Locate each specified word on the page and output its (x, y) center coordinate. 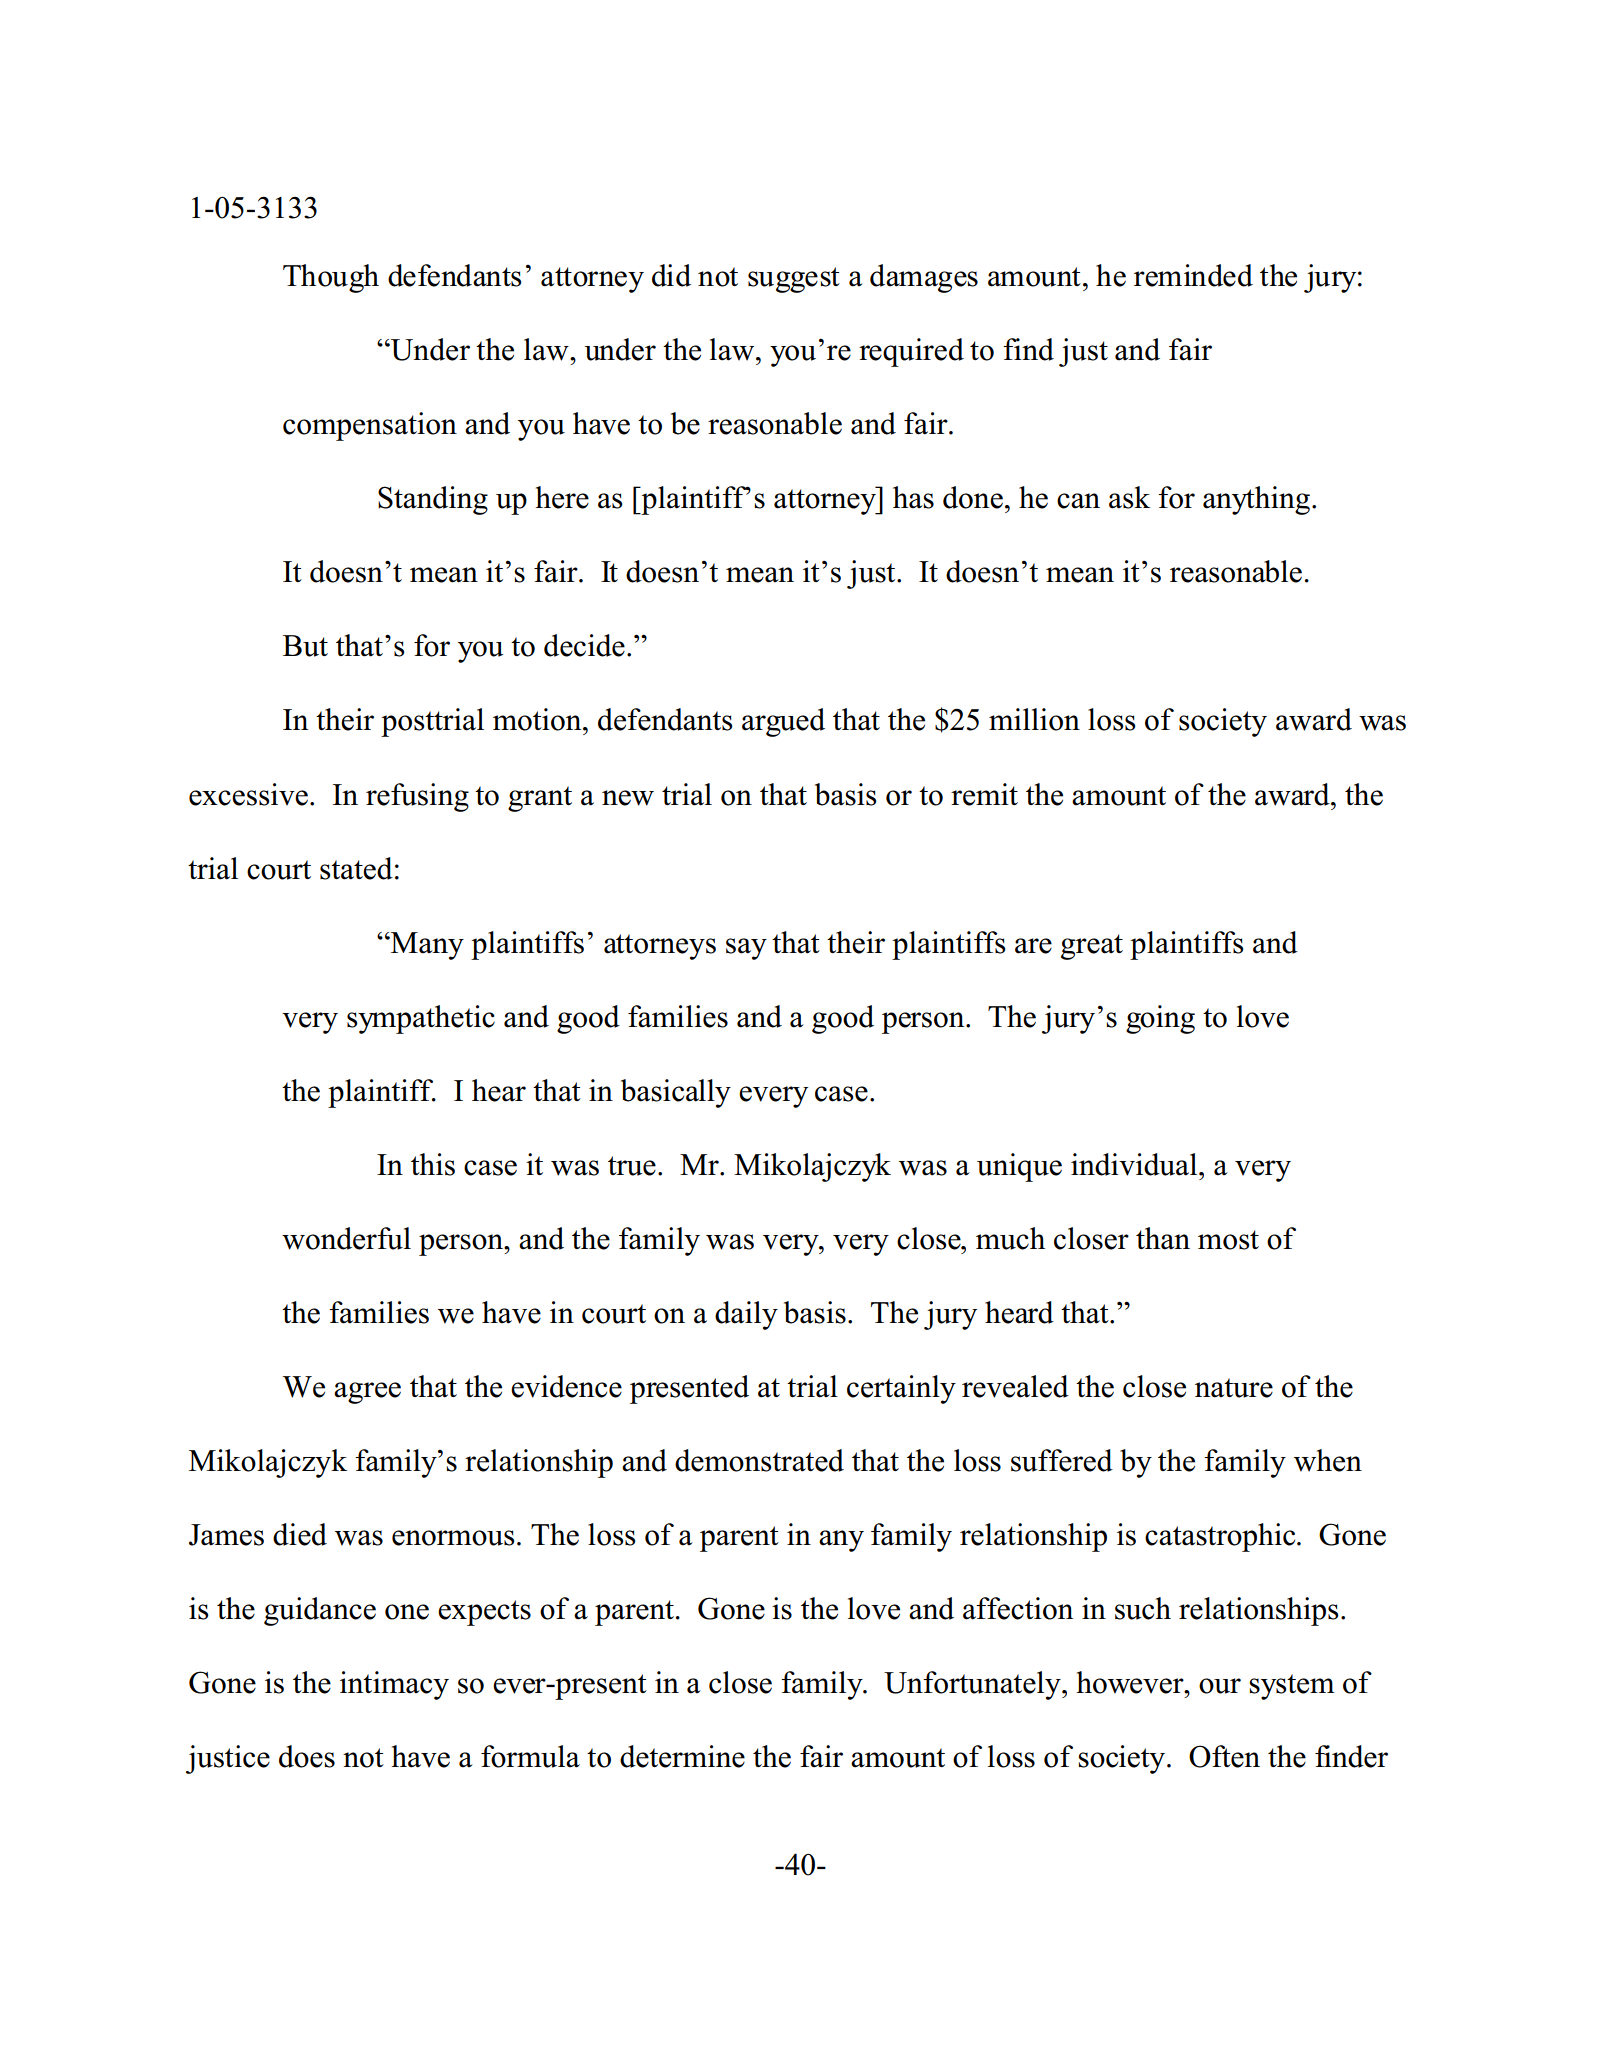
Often (1224, 1756)
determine (682, 1756)
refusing (417, 797)
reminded (1193, 275)
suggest (794, 280)
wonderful (346, 1238)
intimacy (394, 1685)
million (1034, 719)
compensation (370, 426)
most (1228, 1240)
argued (783, 722)
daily (746, 1315)
